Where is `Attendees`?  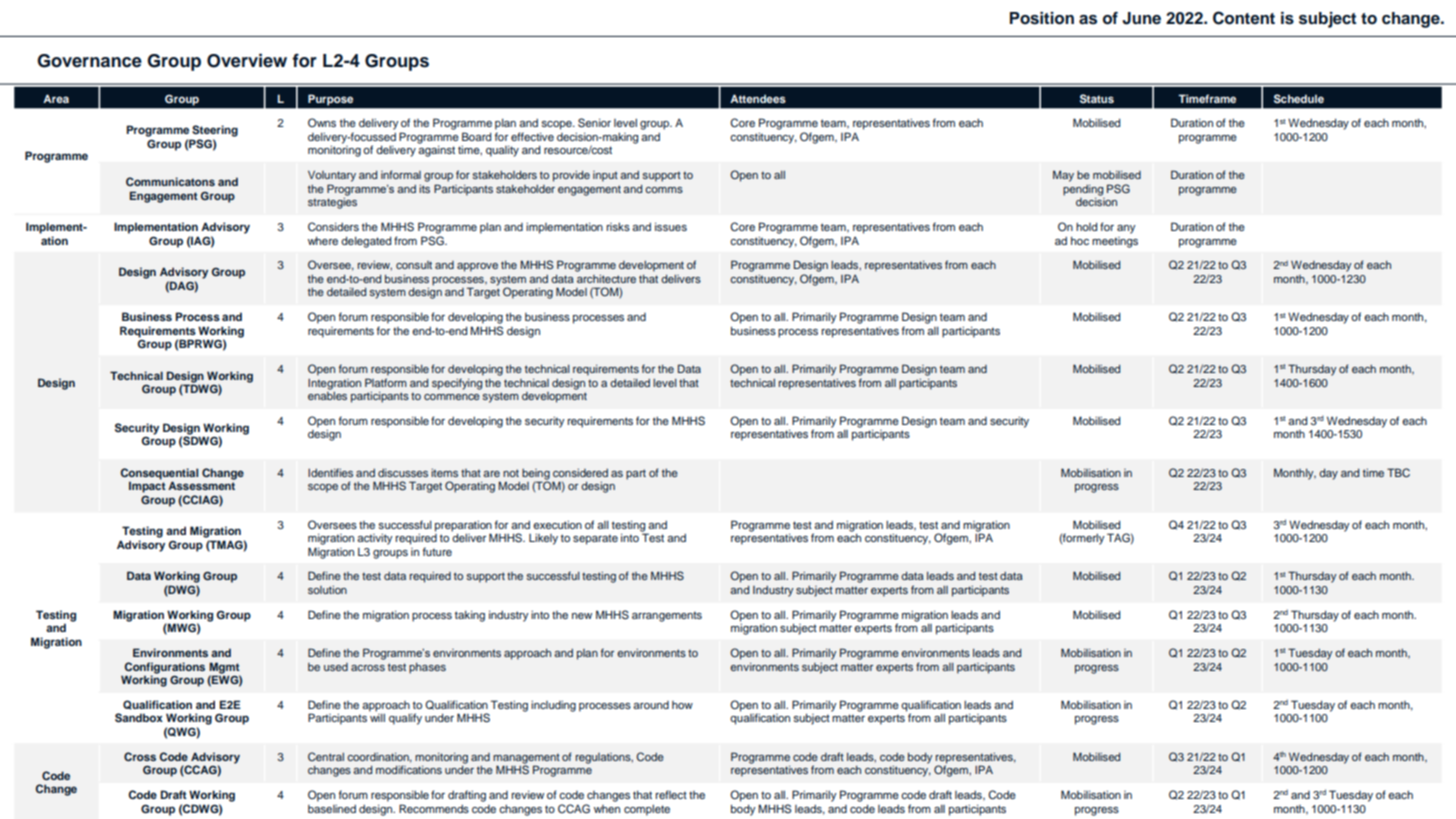 Attendees is located at coordinates (758, 98).
